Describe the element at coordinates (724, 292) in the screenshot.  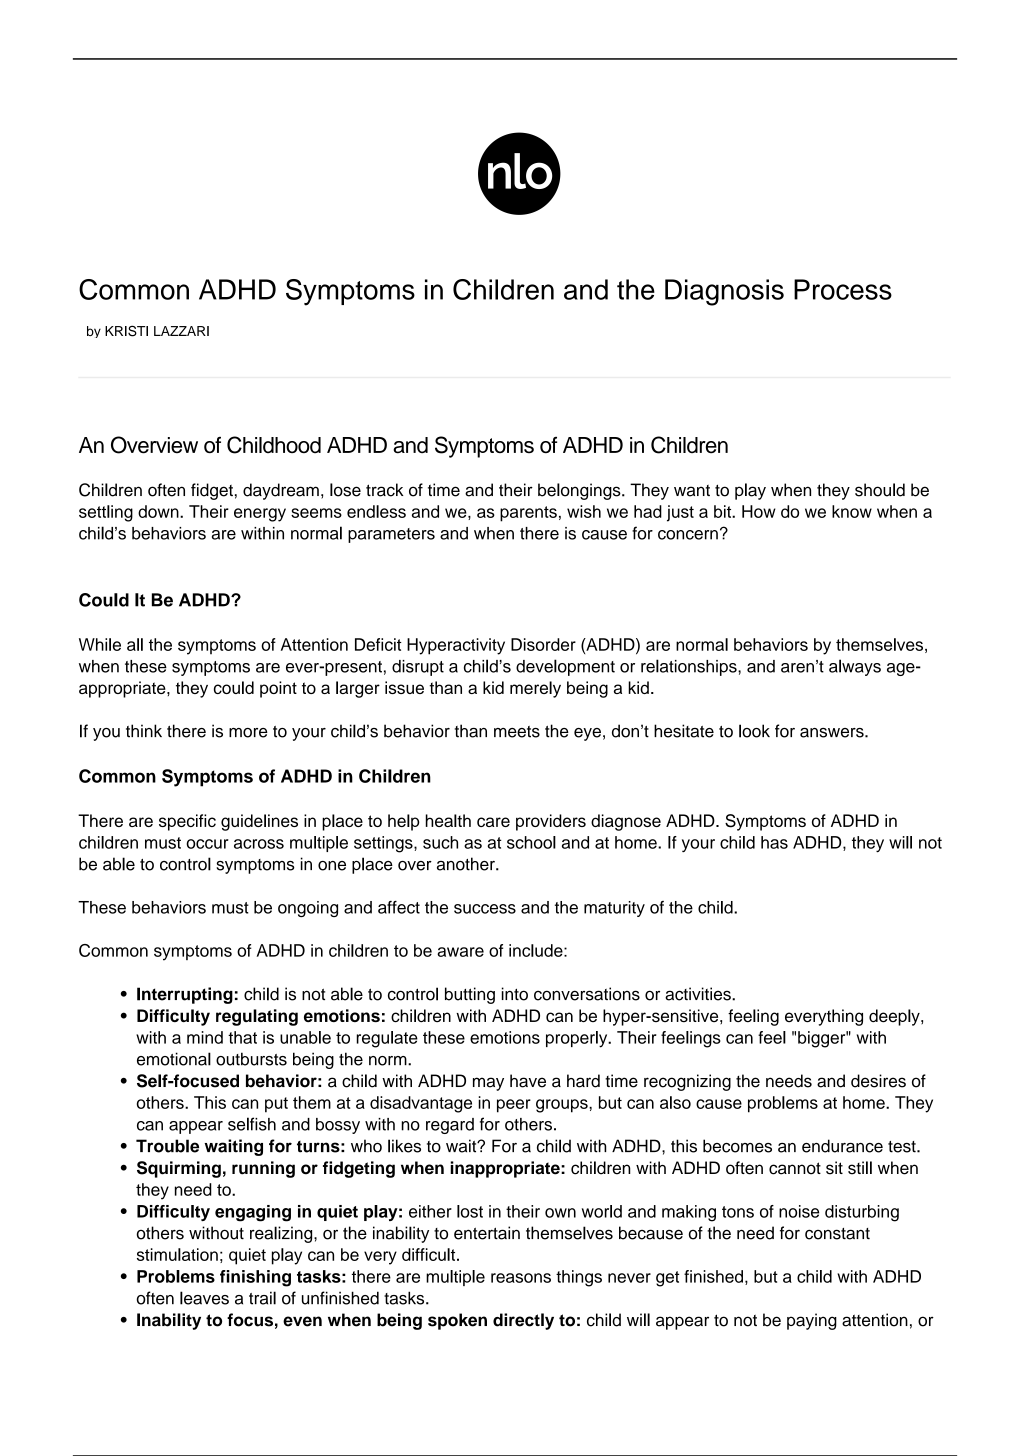
I see `Diagnosis` at that location.
